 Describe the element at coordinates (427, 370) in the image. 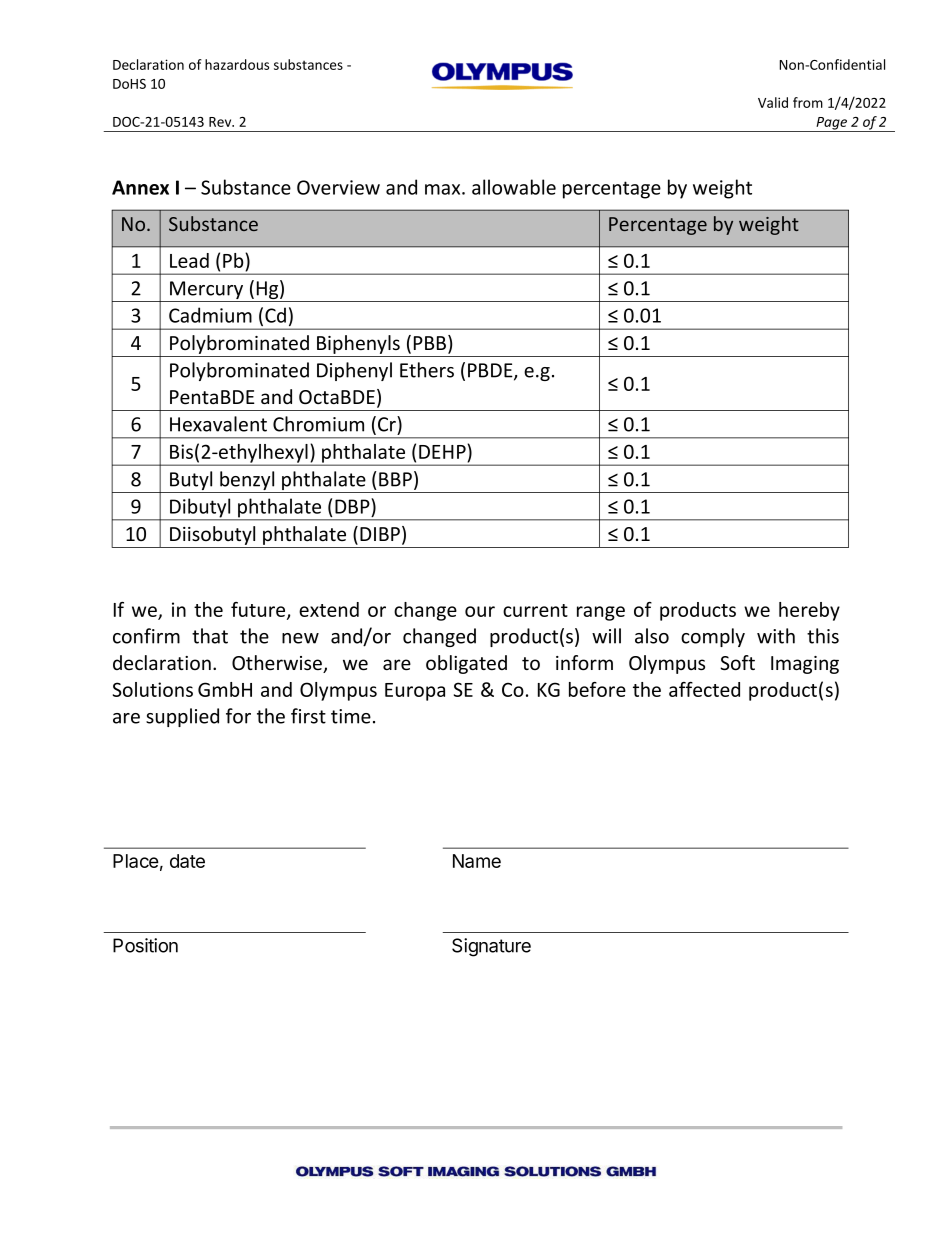

I see `Ethers` at that location.
